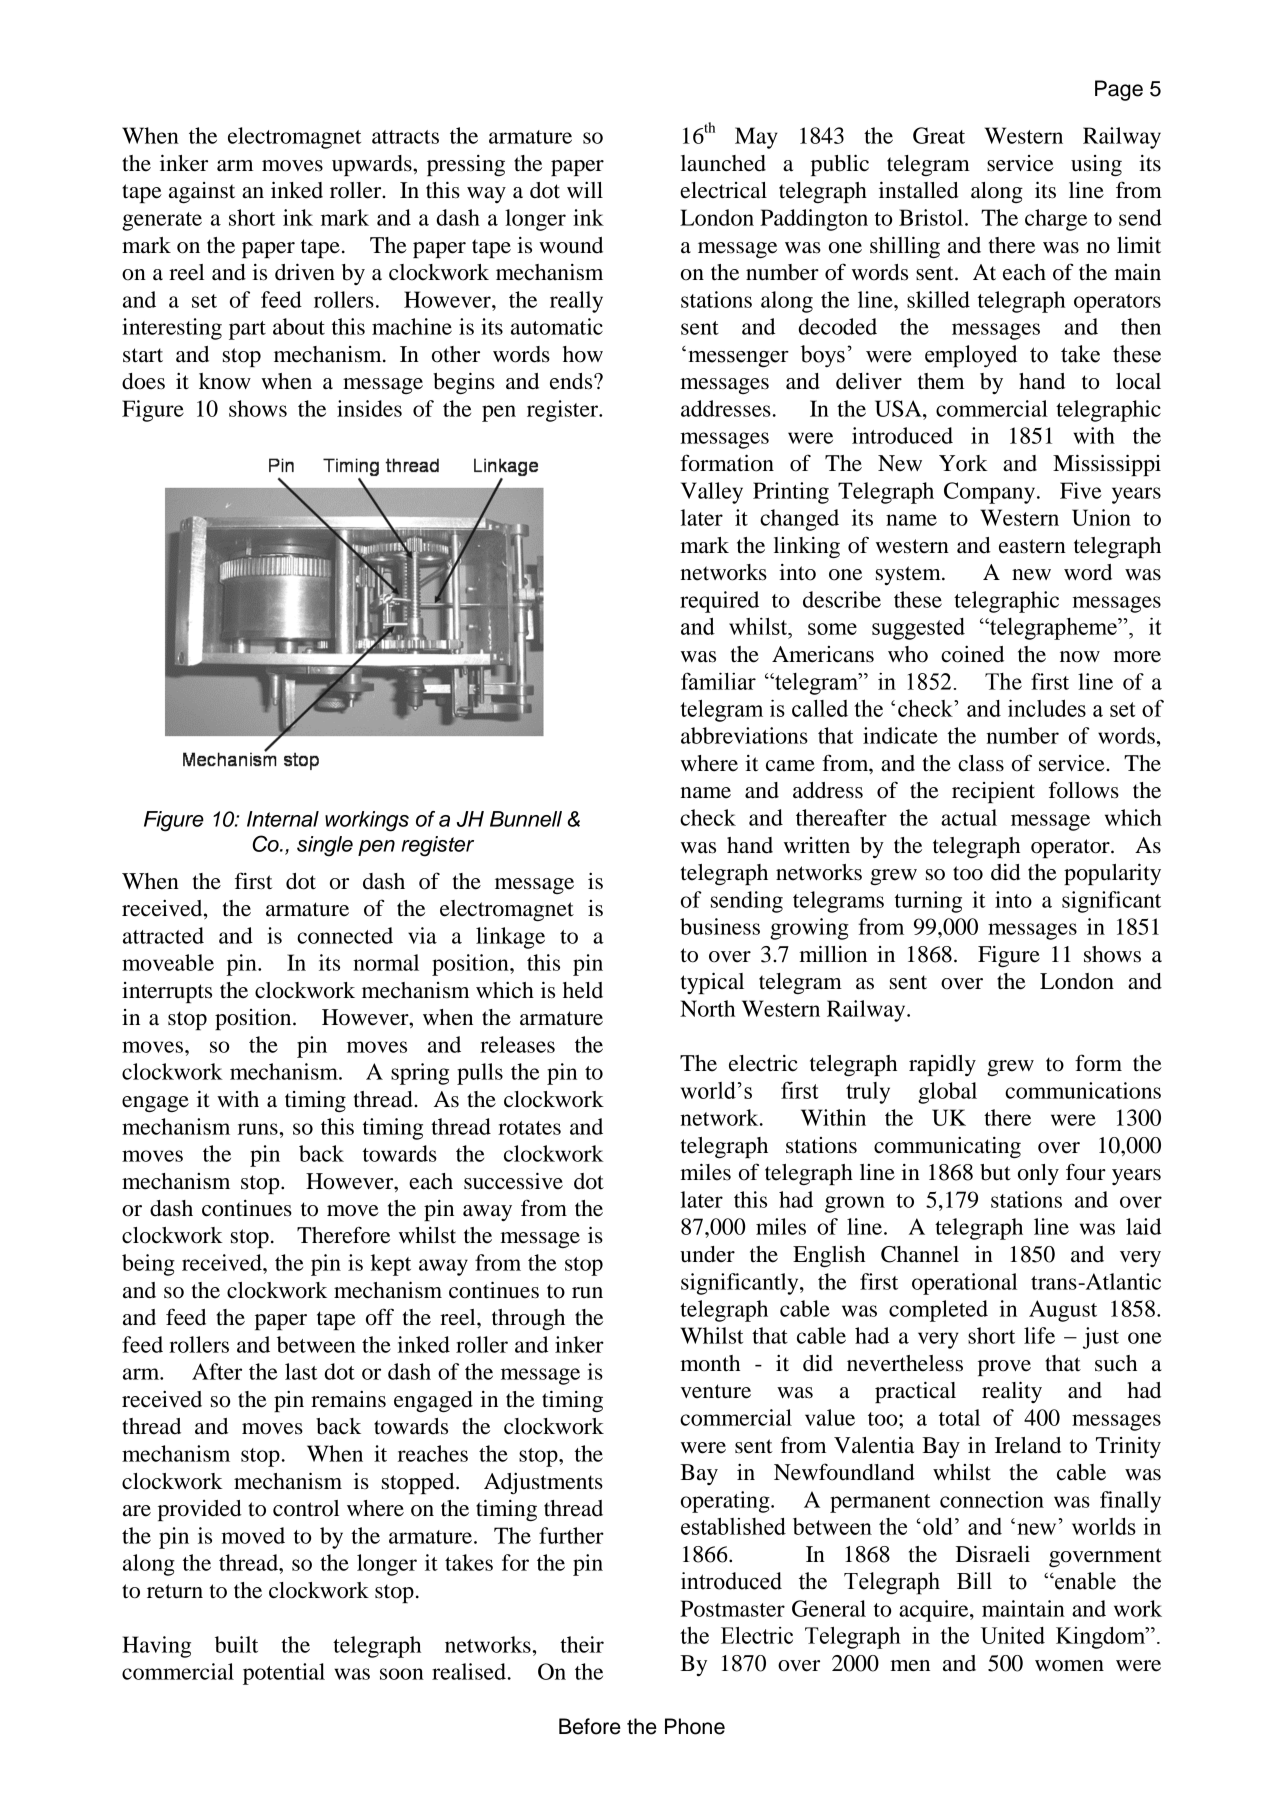  What do you see at coordinates (972, 654) in the image?
I see `coined` at bounding box center [972, 654].
